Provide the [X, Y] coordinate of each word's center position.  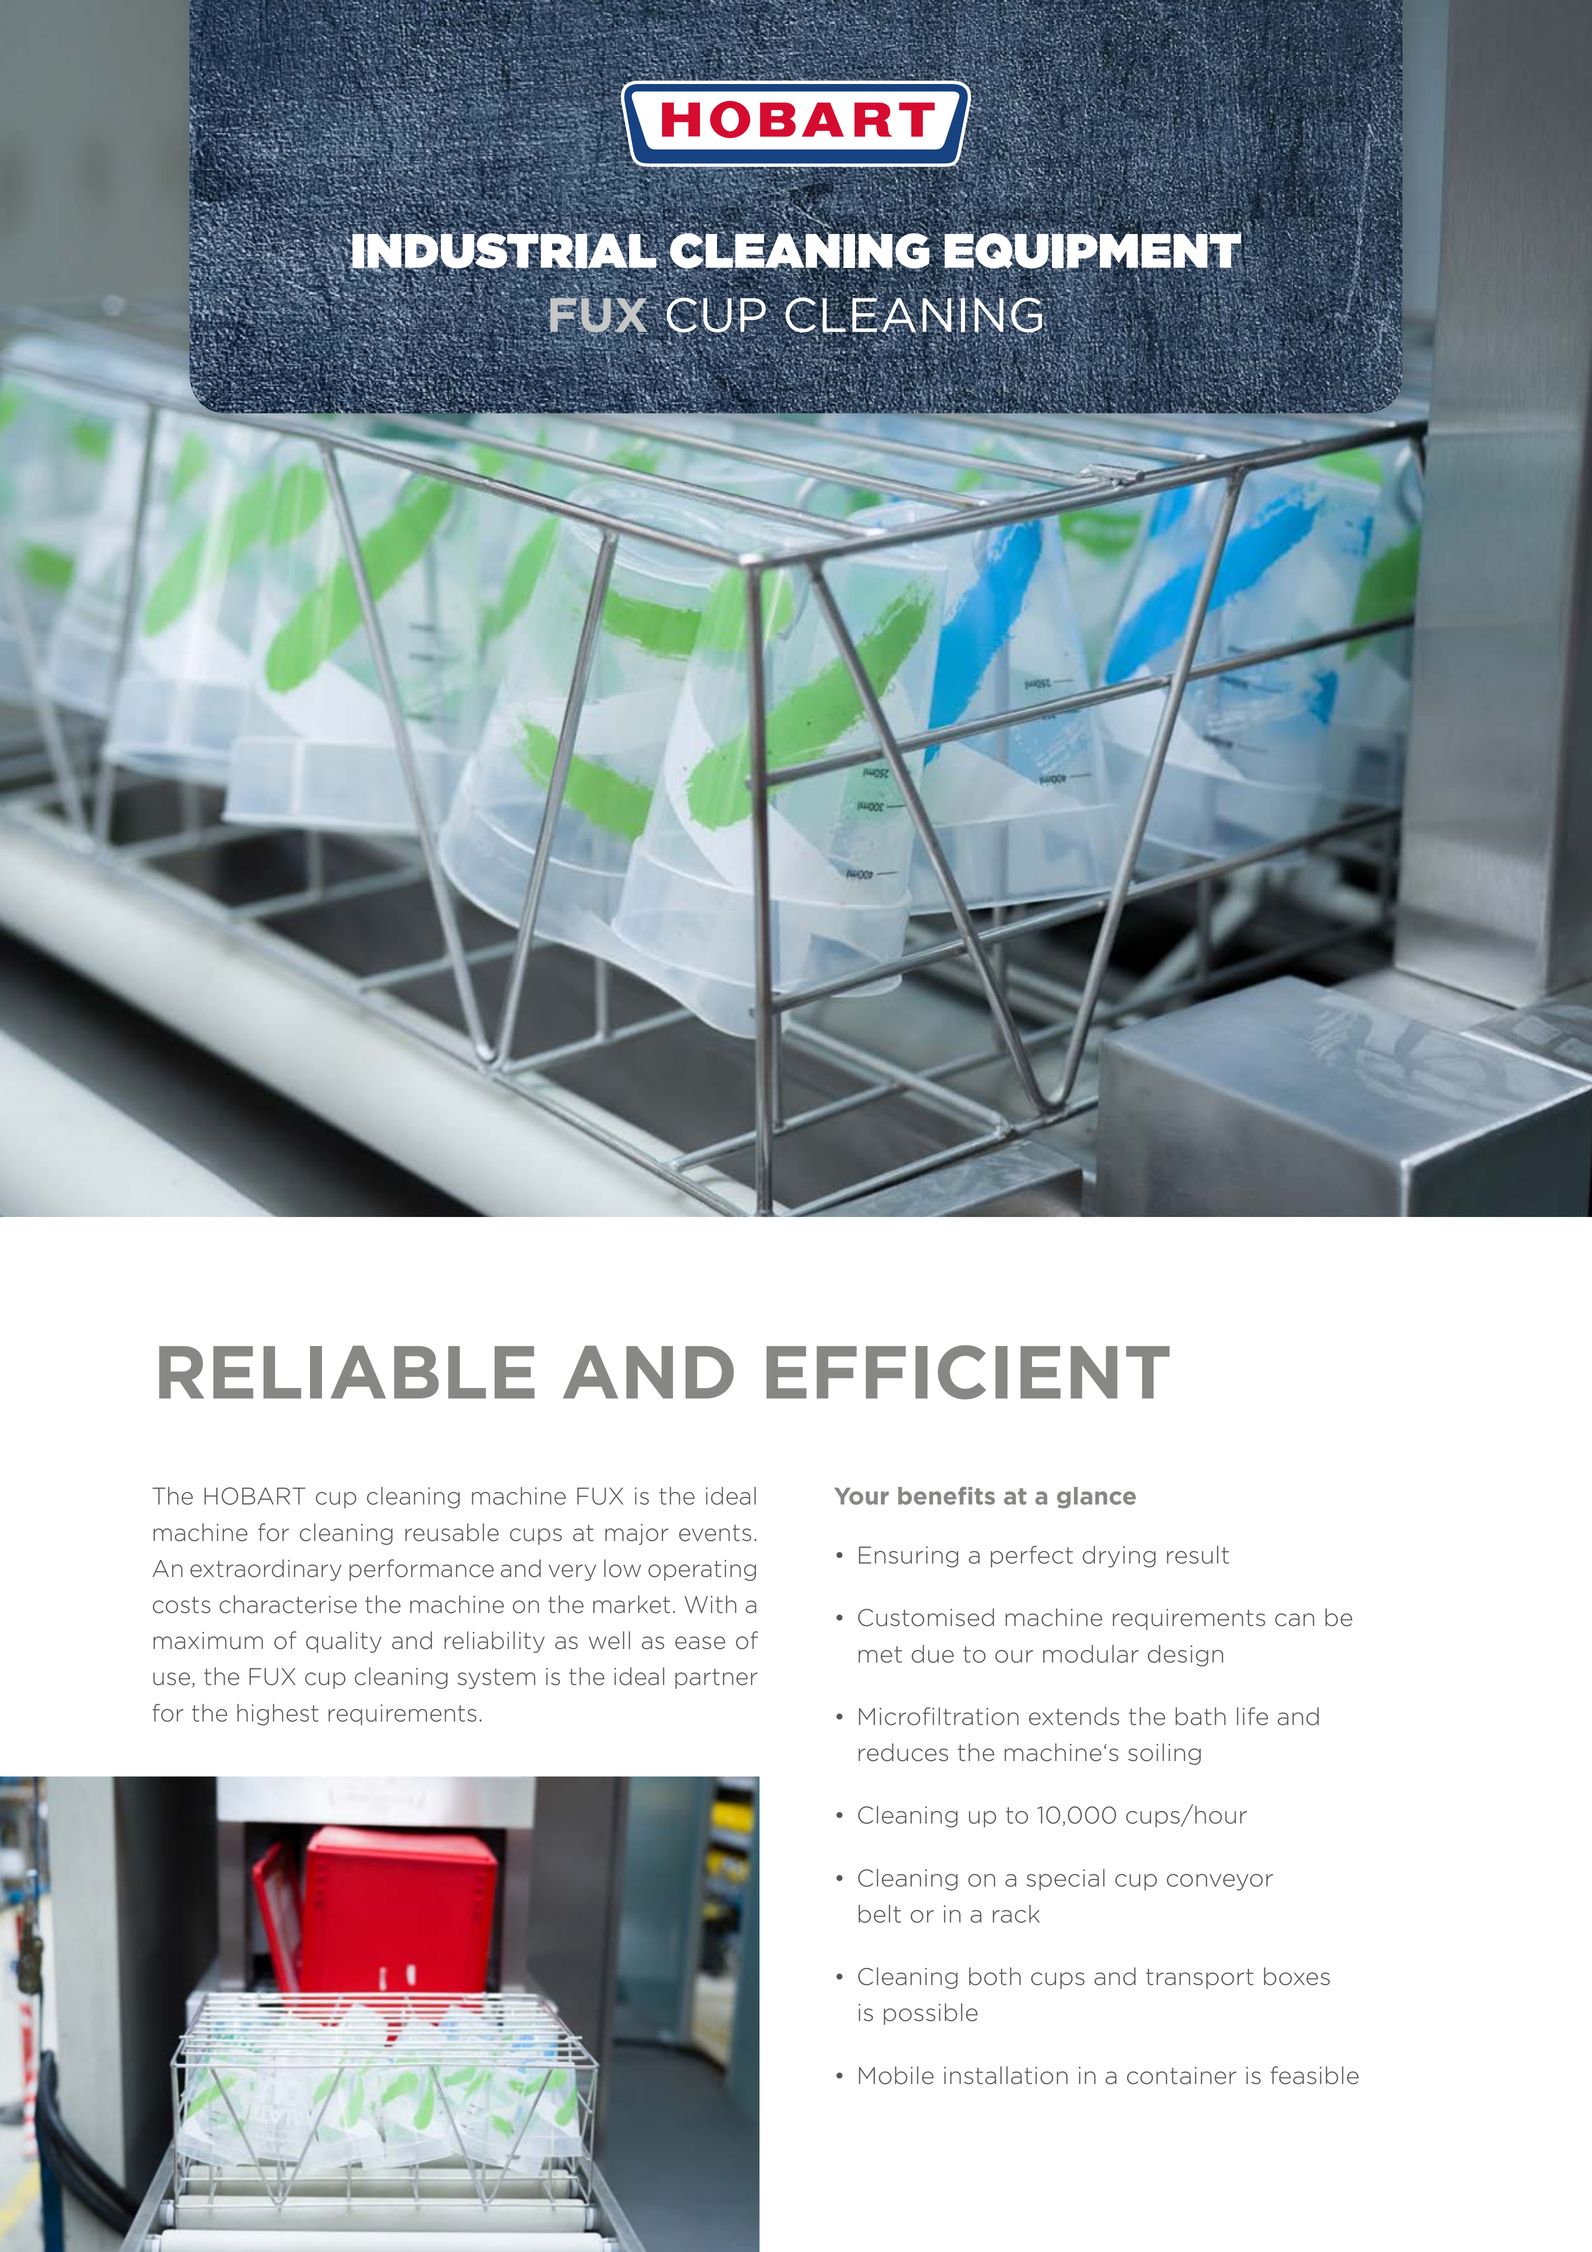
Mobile [896, 2075]
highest [277, 1715]
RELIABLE [347, 1372]
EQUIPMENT [1092, 251]
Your [861, 1496]
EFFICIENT [968, 1372]
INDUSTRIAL [504, 251]
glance [1096, 1498]
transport [1200, 1979]
